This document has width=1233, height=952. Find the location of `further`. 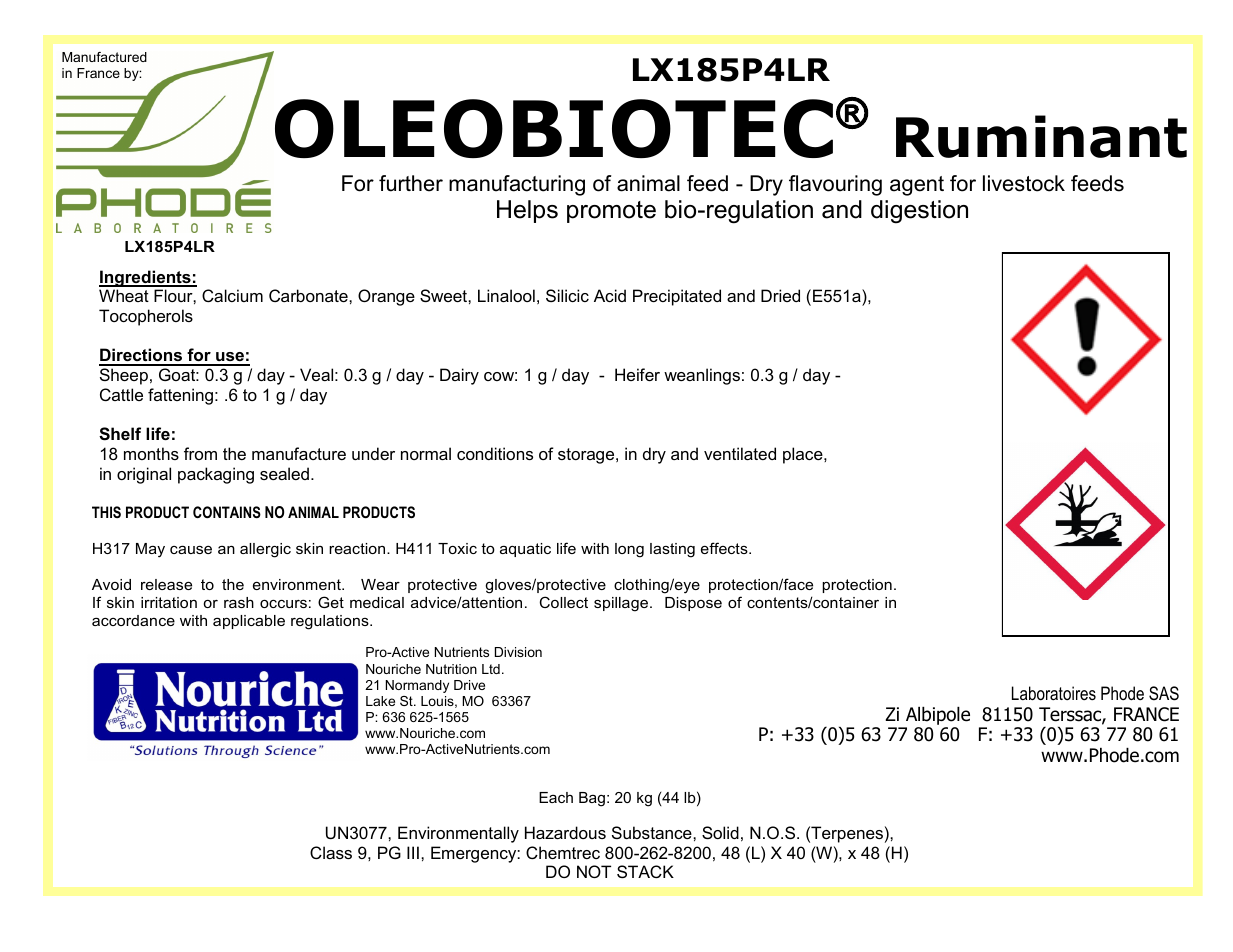

further is located at coordinates (411, 183).
